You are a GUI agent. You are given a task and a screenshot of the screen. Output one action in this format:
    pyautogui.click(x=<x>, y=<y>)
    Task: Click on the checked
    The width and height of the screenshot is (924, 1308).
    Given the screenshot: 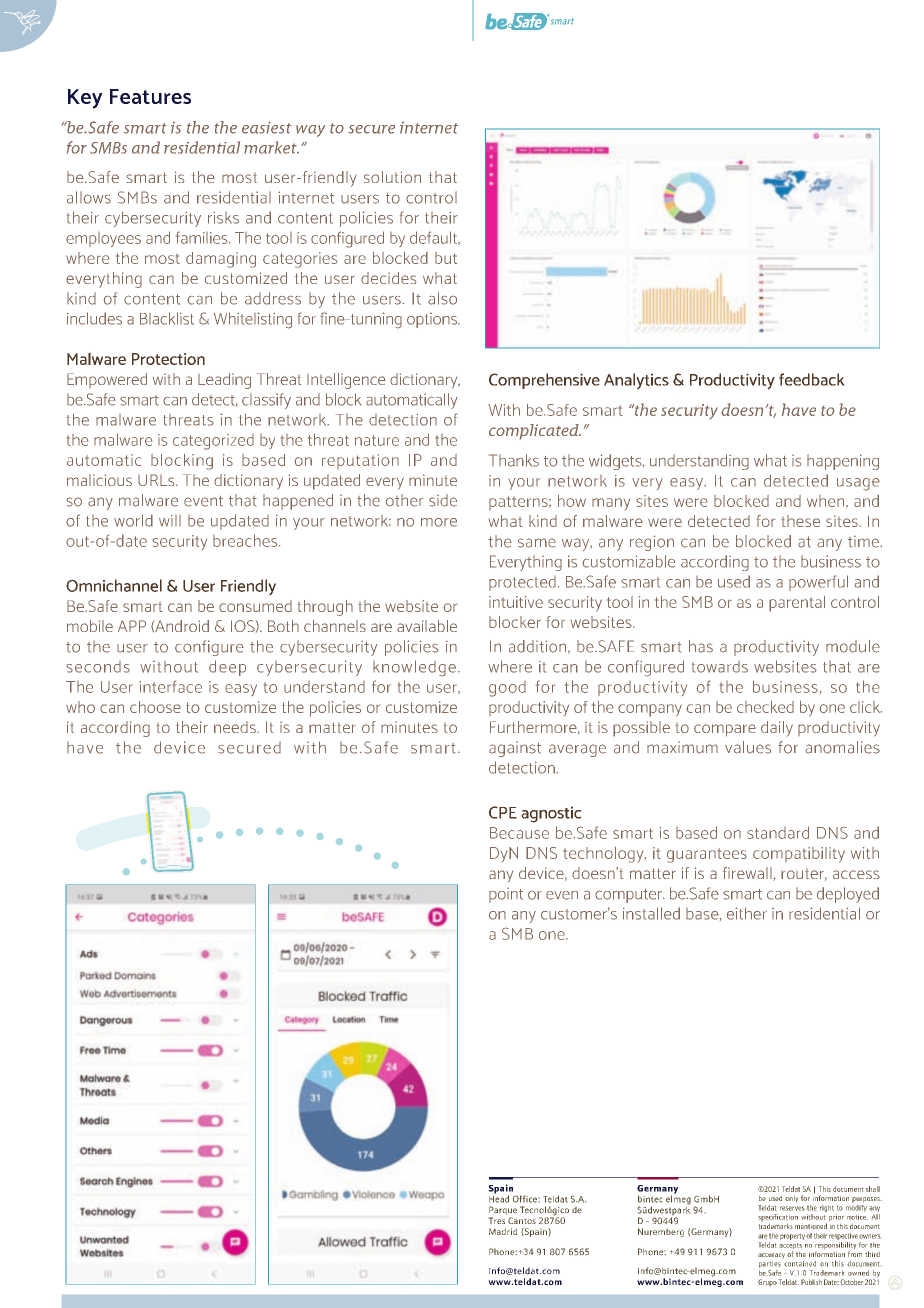 What is the action you would take?
    pyautogui.click(x=765, y=707)
